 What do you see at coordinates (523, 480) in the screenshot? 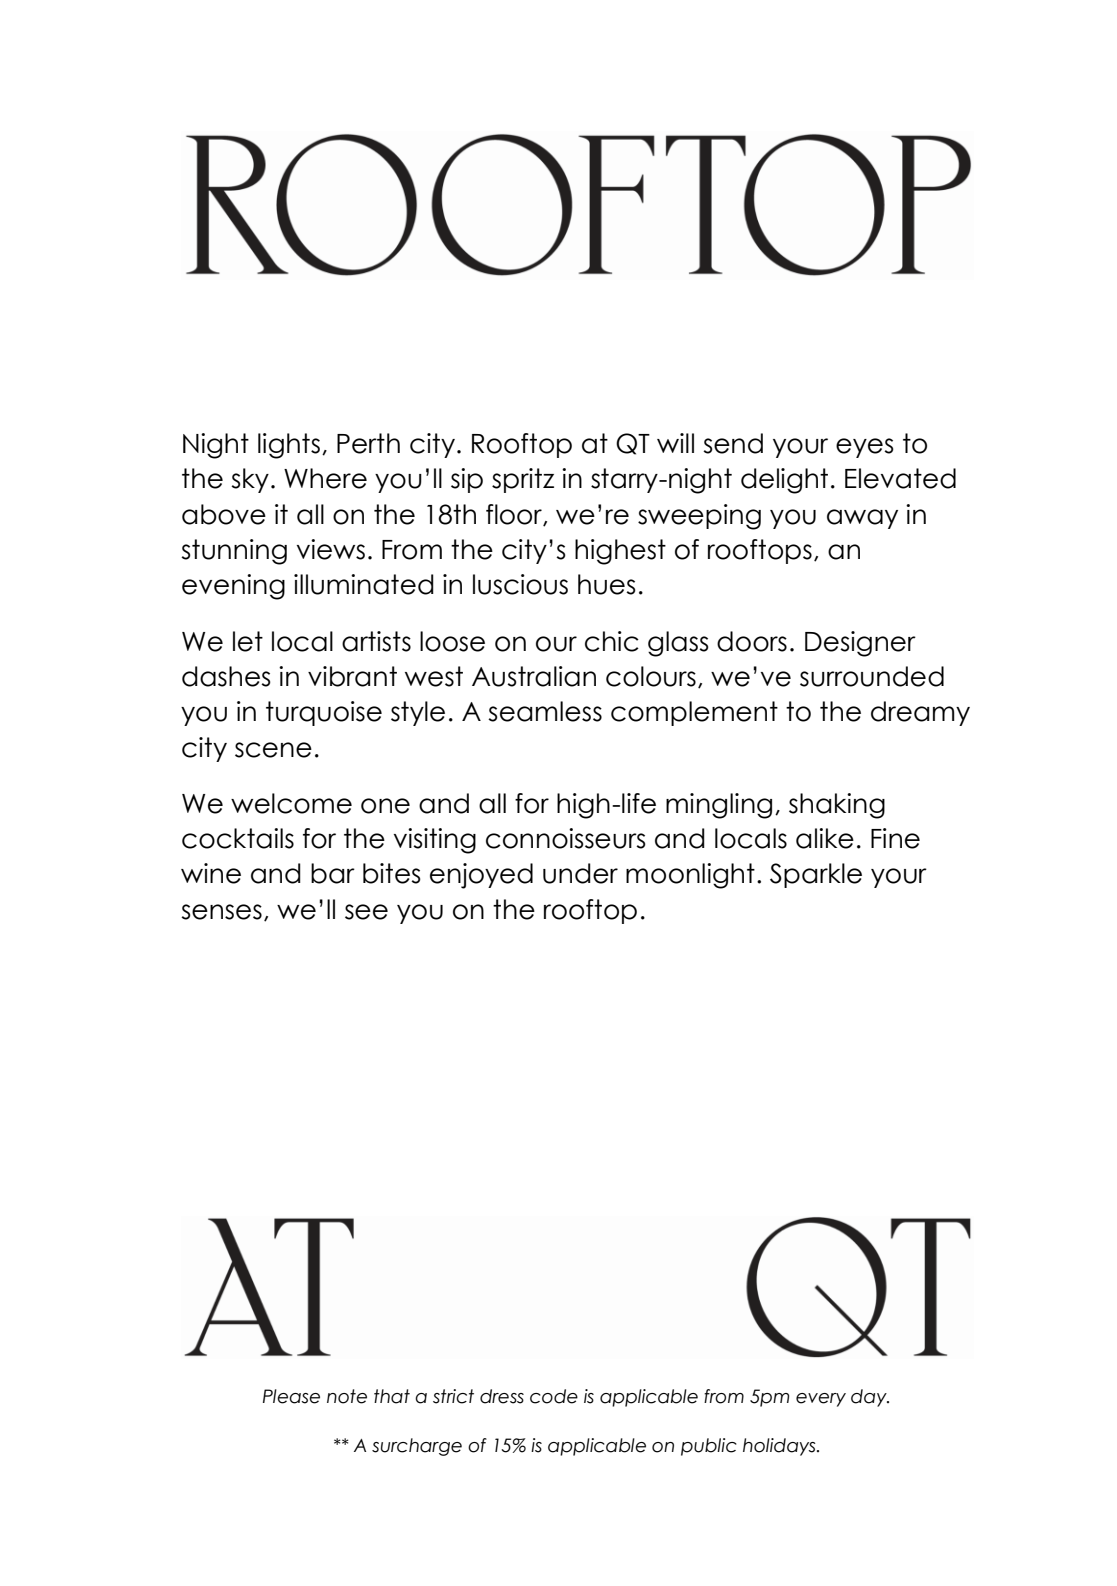
I see `spritz` at bounding box center [523, 480].
